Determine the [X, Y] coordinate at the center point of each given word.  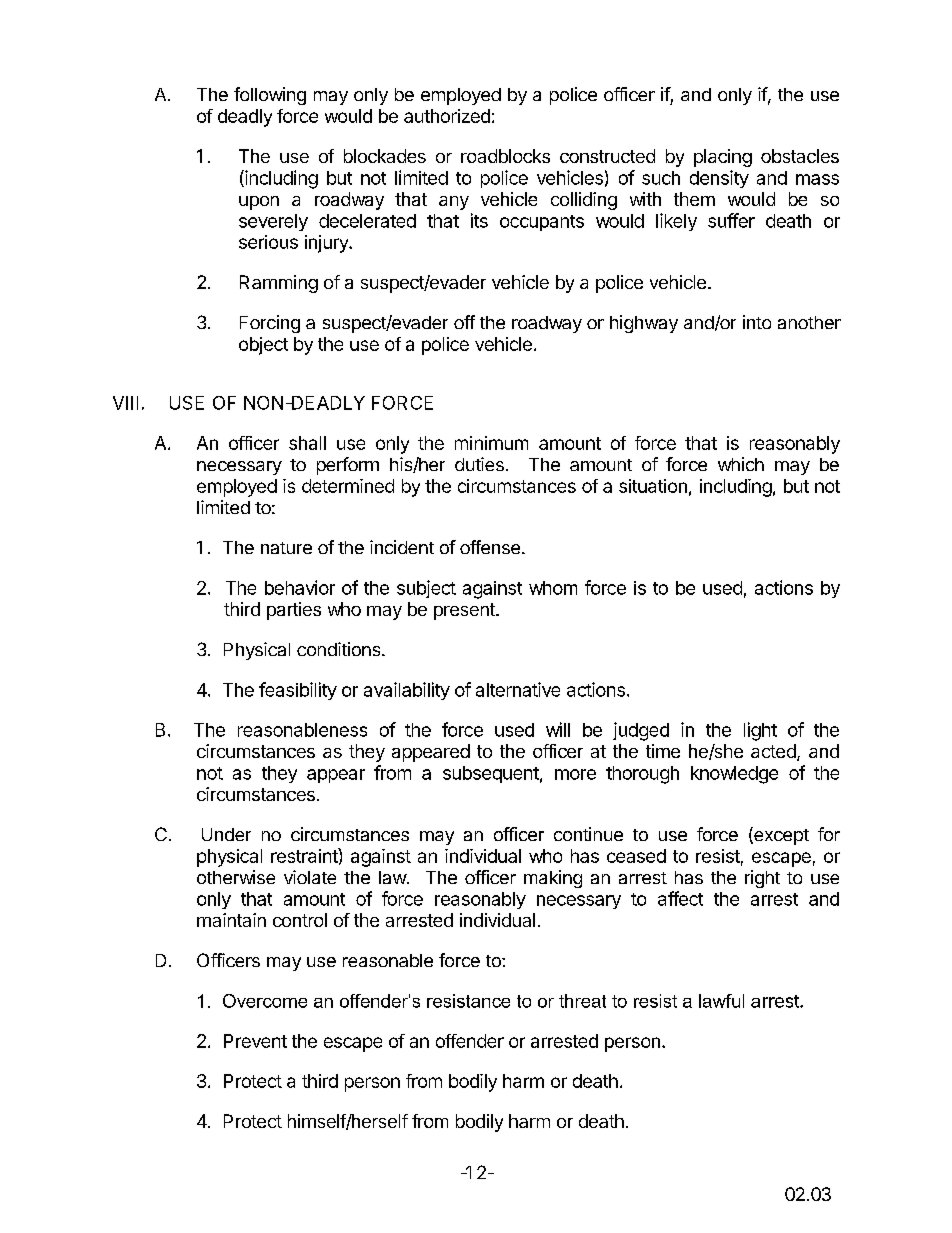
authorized [447, 116]
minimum [491, 443]
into [757, 322]
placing [723, 158]
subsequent [491, 774]
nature [286, 548]
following [270, 96]
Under [226, 834]
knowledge [734, 775]
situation [653, 486]
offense [490, 547]
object [263, 346]
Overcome [265, 1001]
